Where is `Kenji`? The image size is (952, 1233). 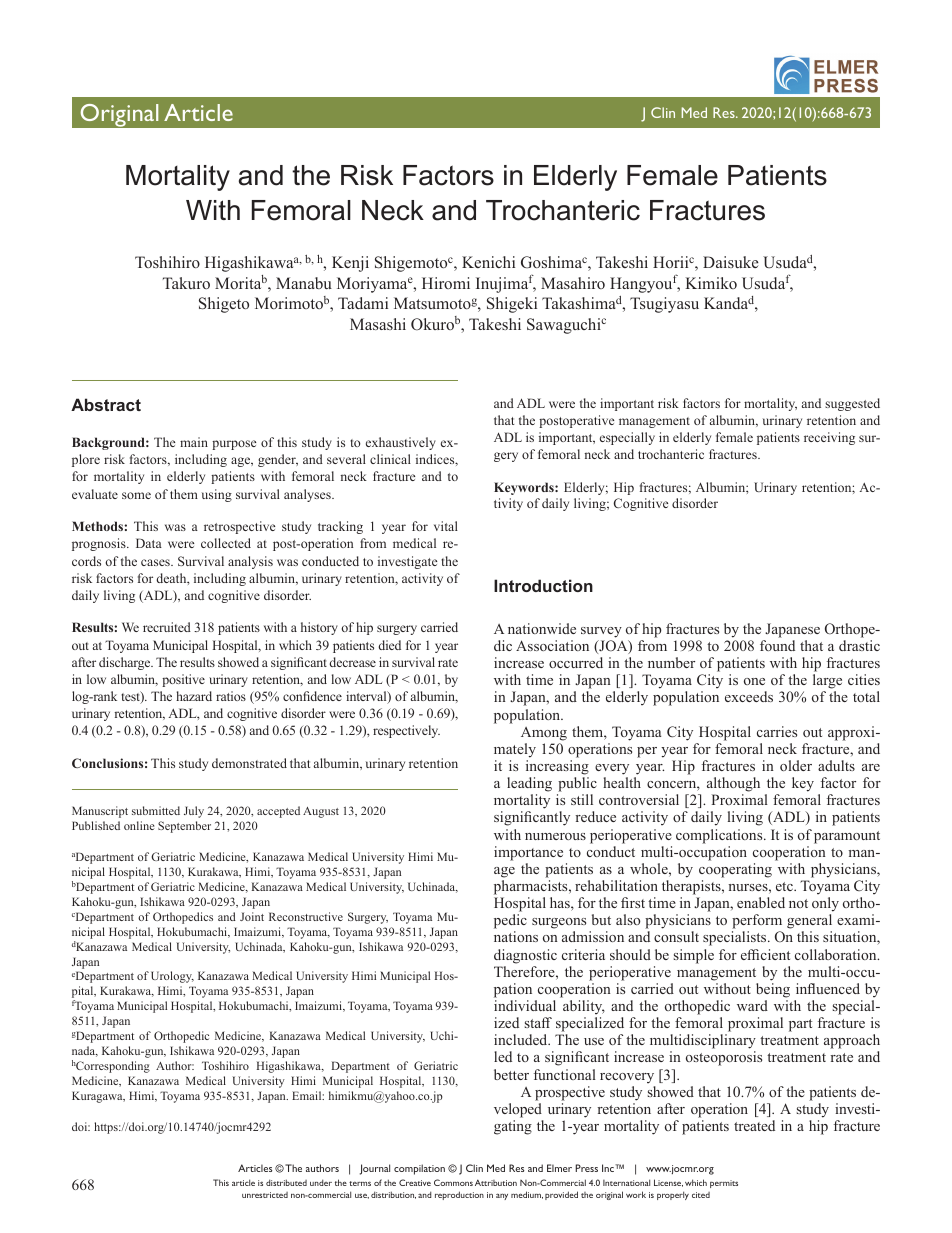 Kenji is located at coordinates (350, 264).
